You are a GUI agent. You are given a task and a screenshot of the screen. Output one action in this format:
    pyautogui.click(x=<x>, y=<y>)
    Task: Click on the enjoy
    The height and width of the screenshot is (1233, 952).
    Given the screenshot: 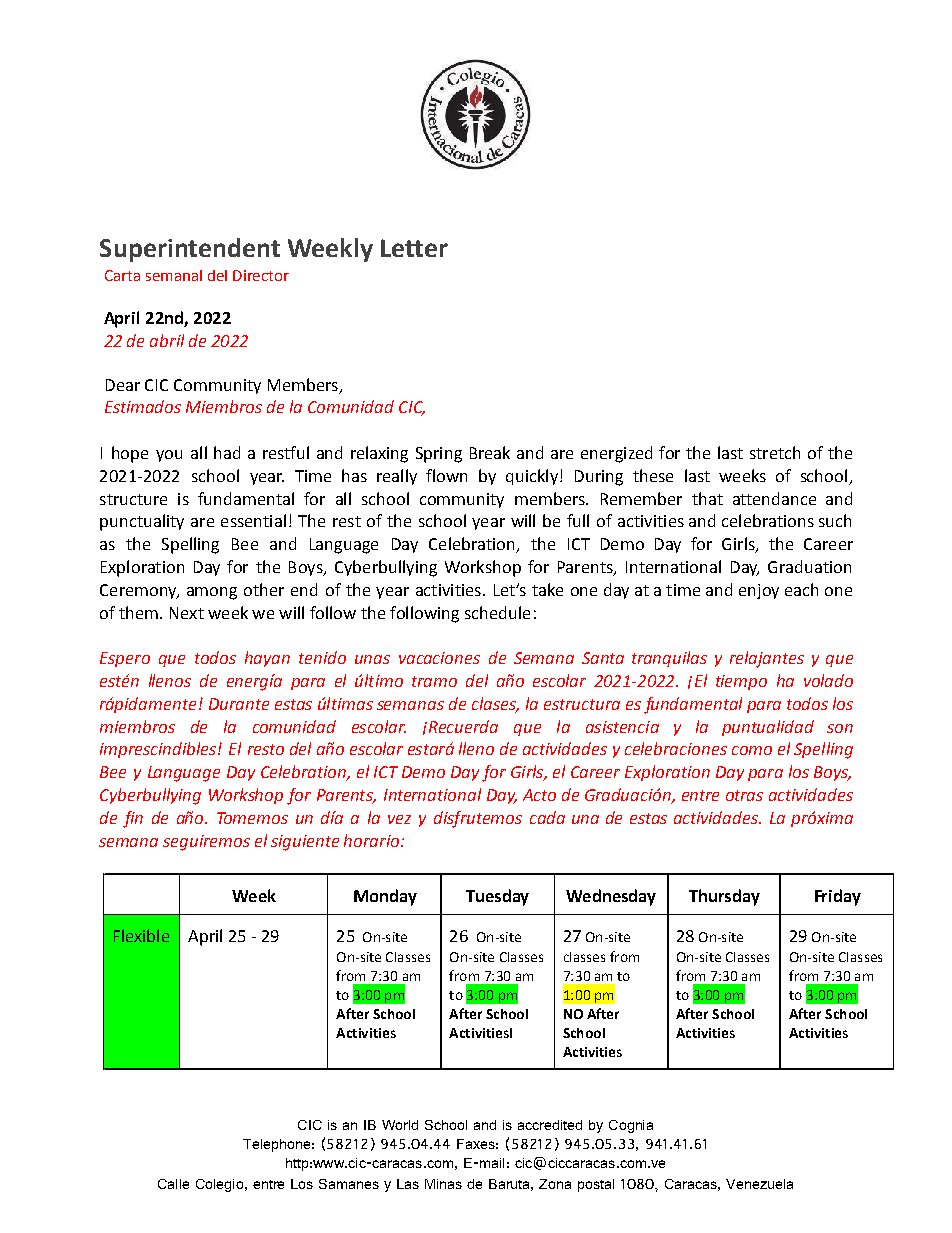 What is the action you would take?
    pyautogui.click(x=759, y=591)
